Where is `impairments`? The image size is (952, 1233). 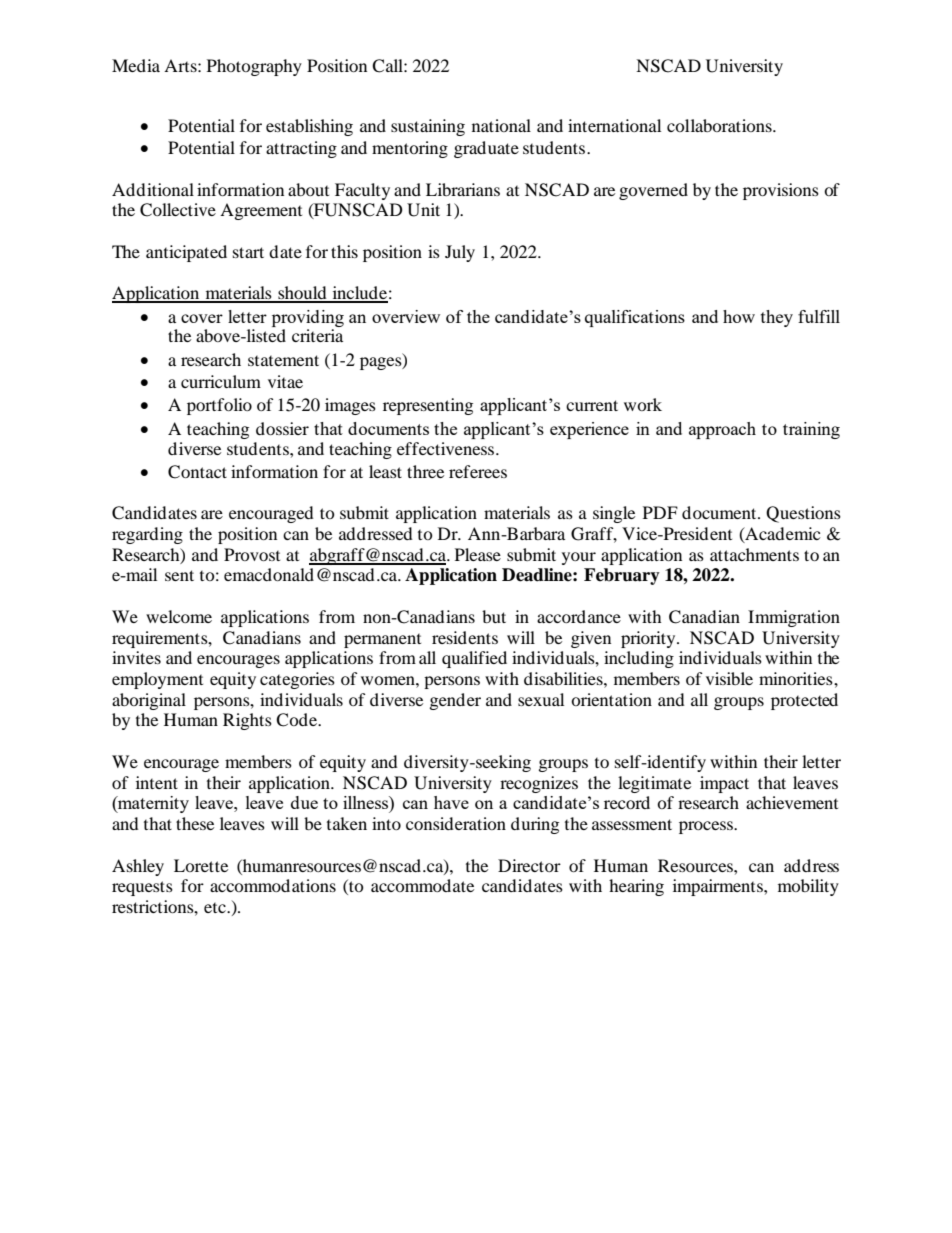
impairments is located at coordinates (719, 887).
